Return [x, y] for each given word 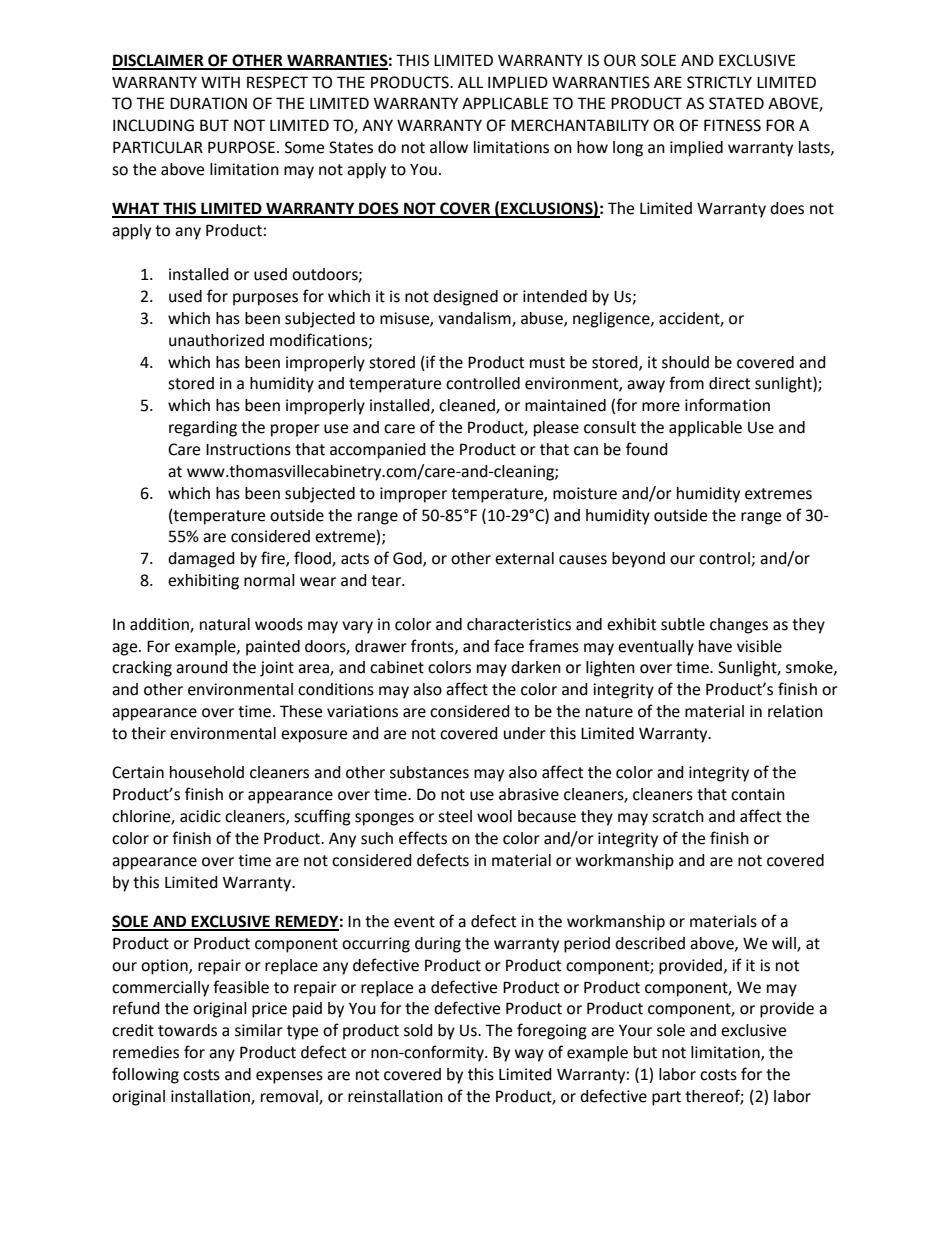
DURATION [208, 103]
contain [758, 794]
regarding [203, 429]
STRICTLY [719, 82]
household [207, 772]
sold [418, 1030]
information [727, 405]
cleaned [468, 406]
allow [449, 147]
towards [187, 1030]
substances [429, 772]
